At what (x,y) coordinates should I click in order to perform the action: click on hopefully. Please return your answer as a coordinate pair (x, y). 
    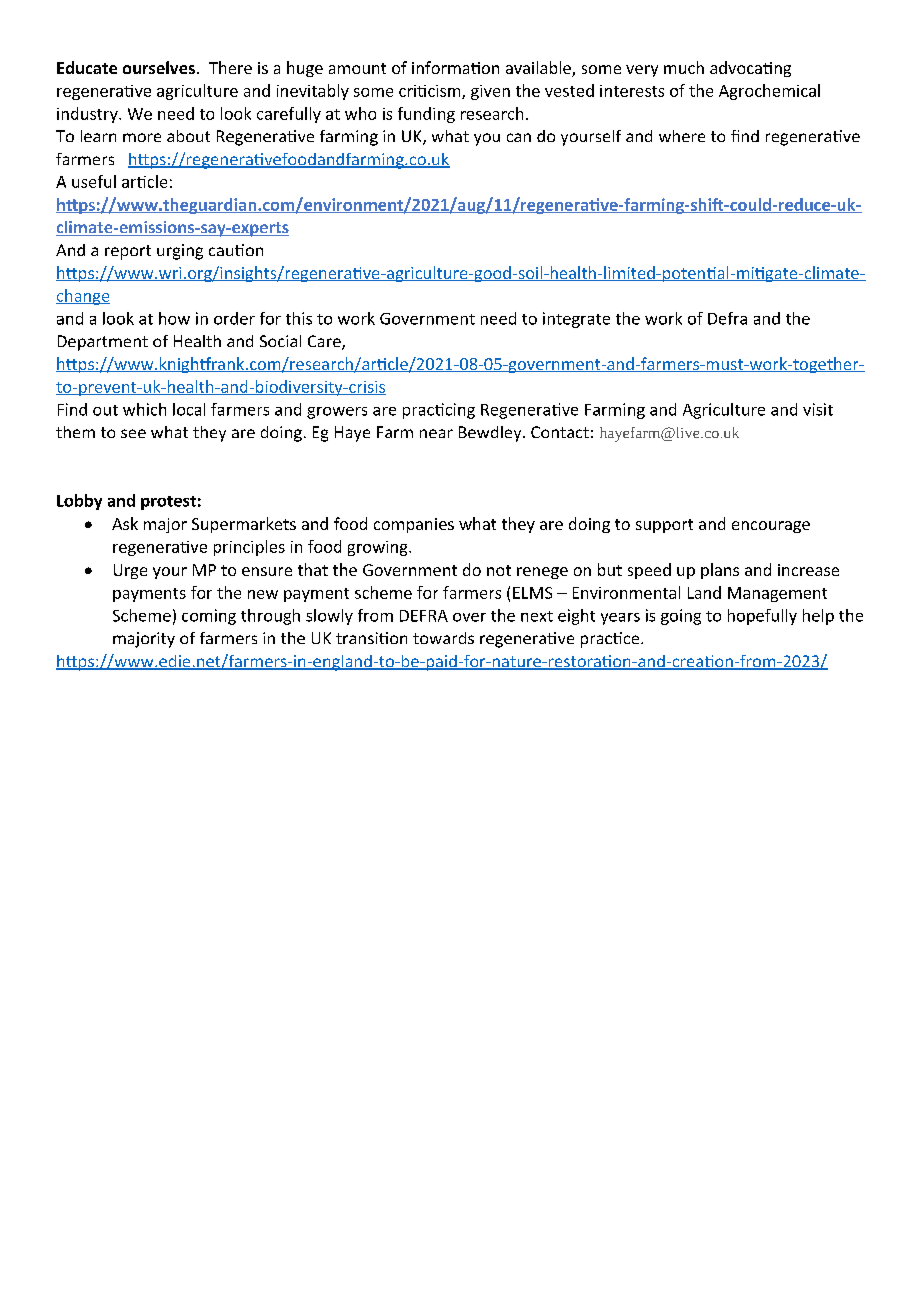
    Looking at the image, I should click on (762, 617).
